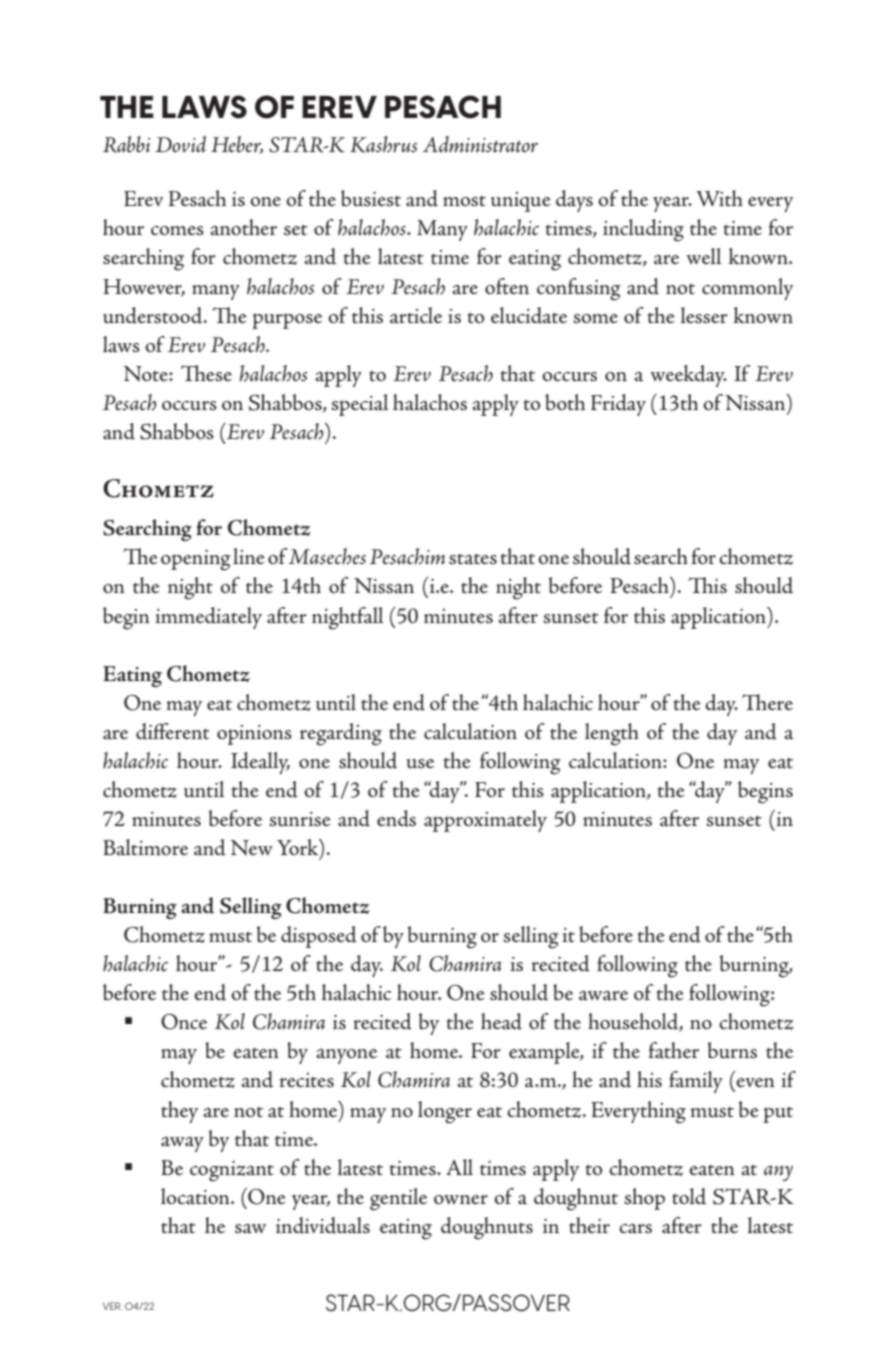 This page has width=896, height=1345. Describe the element at coordinates (180, 144) in the page. I see `Dovid` at that location.
